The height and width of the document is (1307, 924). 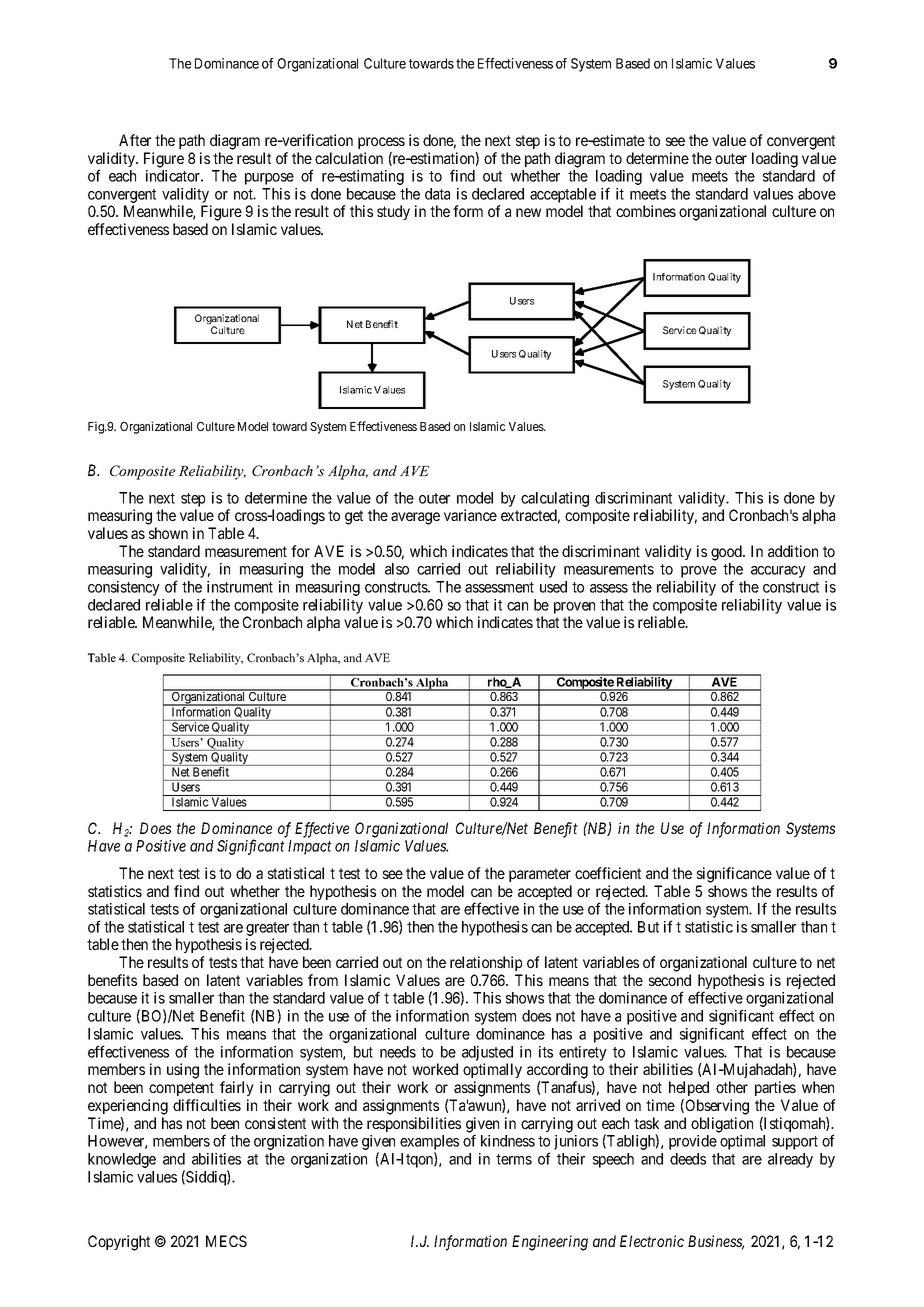 What do you see at coordinates (437, 194) in the document?
I see `data` at bounding box center [437, 194].
